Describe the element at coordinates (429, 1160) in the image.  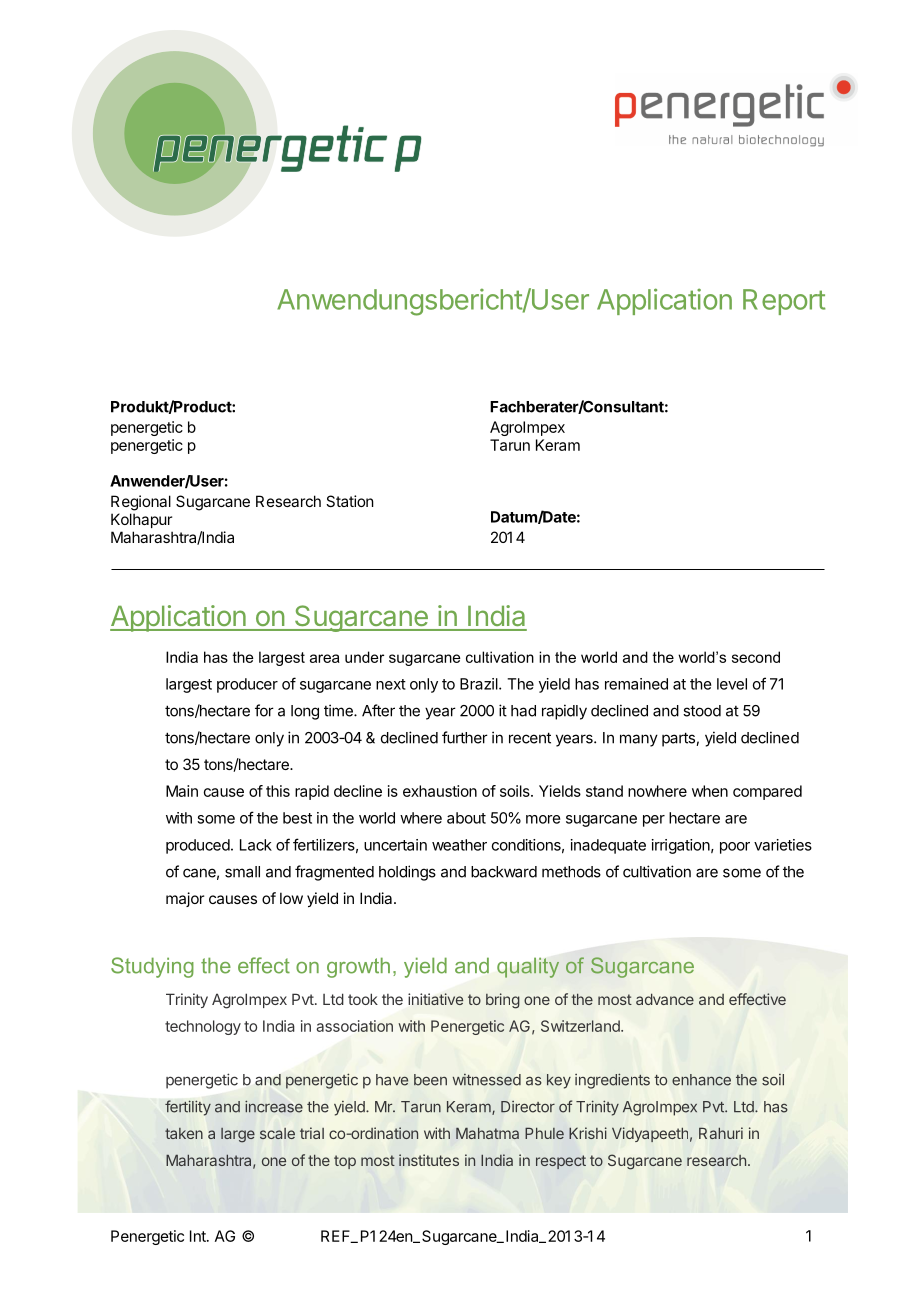
I see `institutes` at that location.
